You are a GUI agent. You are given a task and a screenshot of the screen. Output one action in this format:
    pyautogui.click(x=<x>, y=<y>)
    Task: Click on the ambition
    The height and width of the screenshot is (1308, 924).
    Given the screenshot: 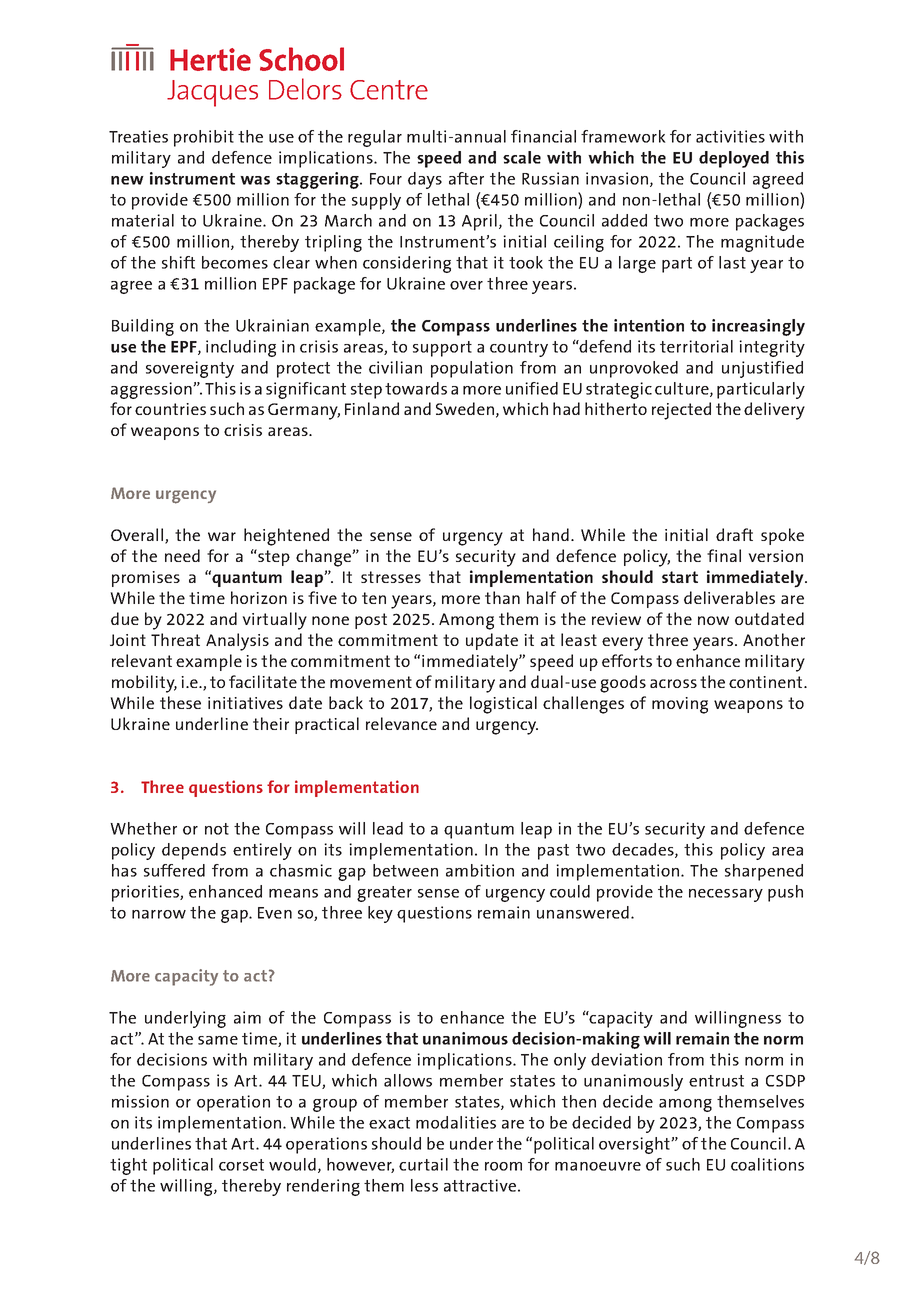 What is the action you would take?
    pyautogui.click(x=480, y=870)
